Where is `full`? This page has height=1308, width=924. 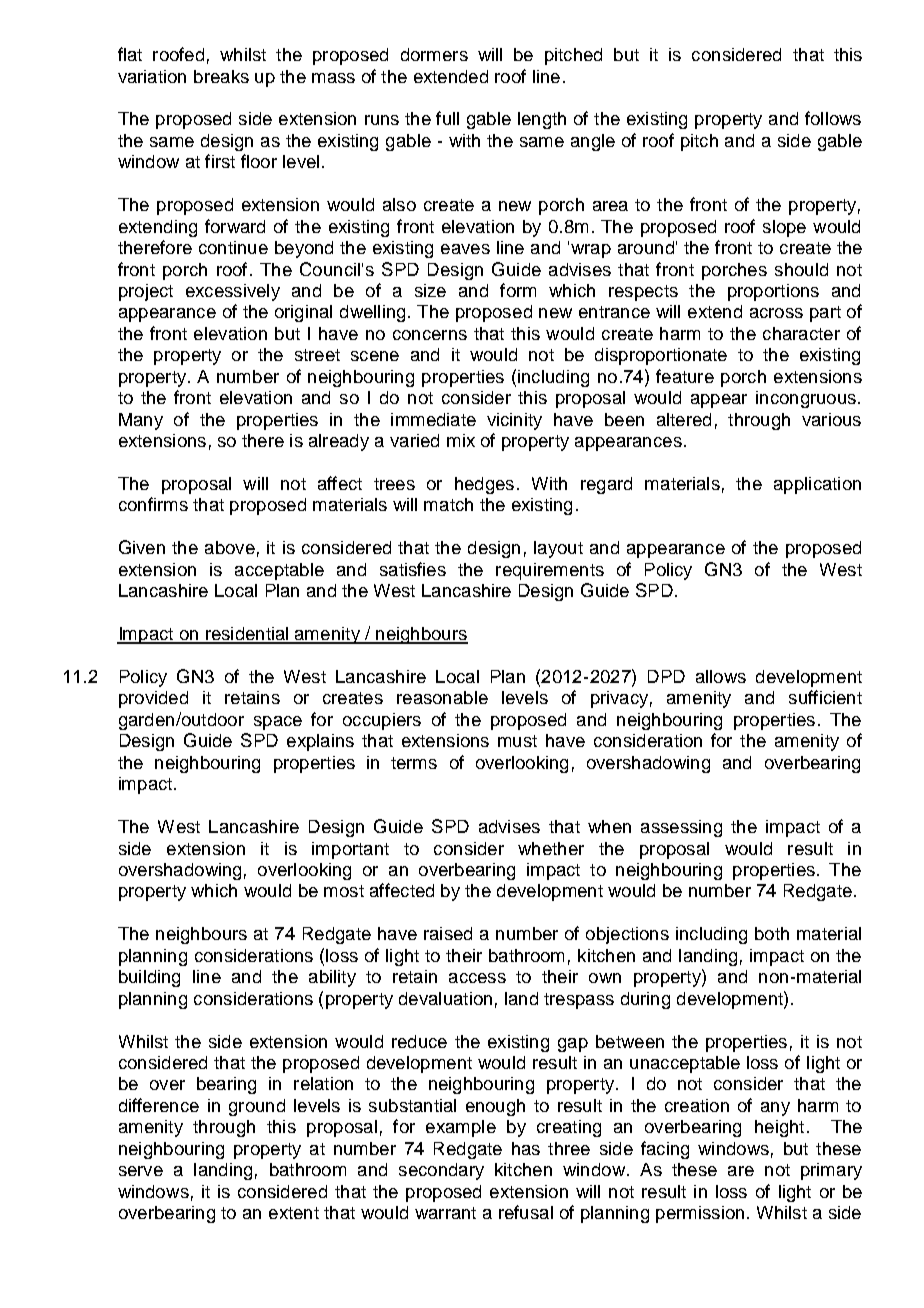 full is located at coordinates (447, 118).
